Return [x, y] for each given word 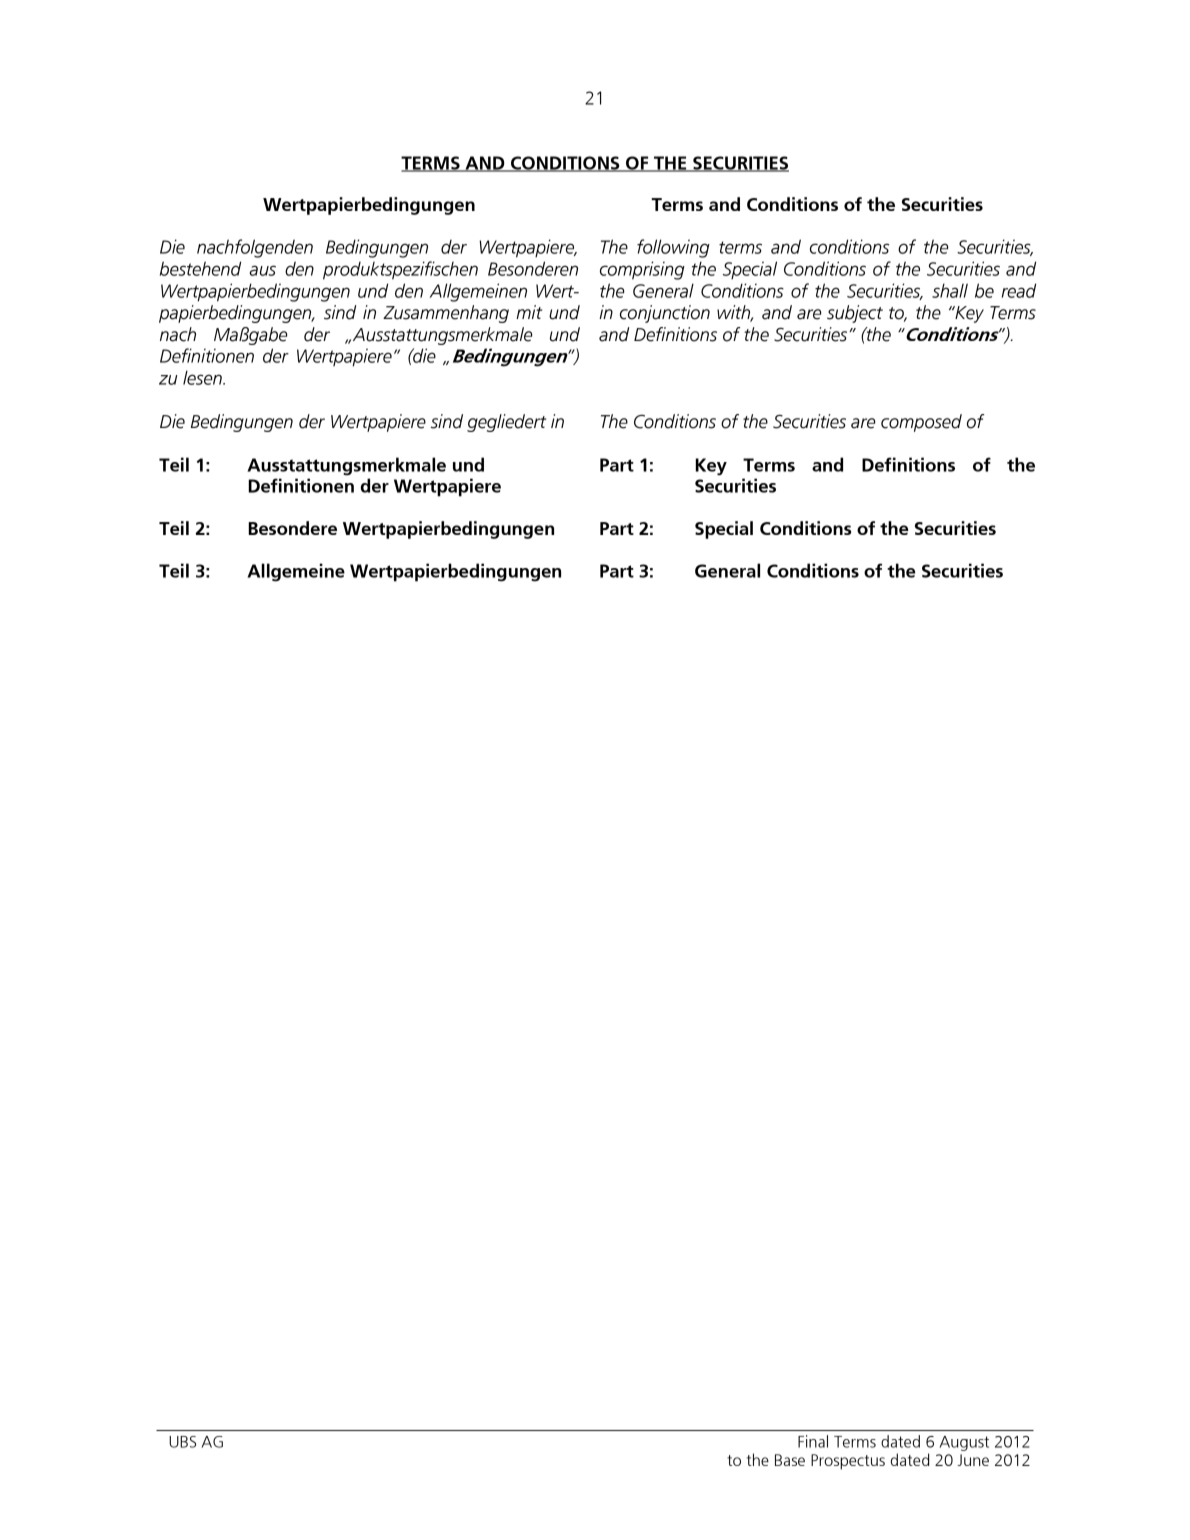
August [964, 1443]
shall [950, 290]
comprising [642, 270]
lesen [203, 377]
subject [855, 314]
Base [790, 1460]
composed [921, 423]
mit [529, 312]
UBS [182, 1442]
